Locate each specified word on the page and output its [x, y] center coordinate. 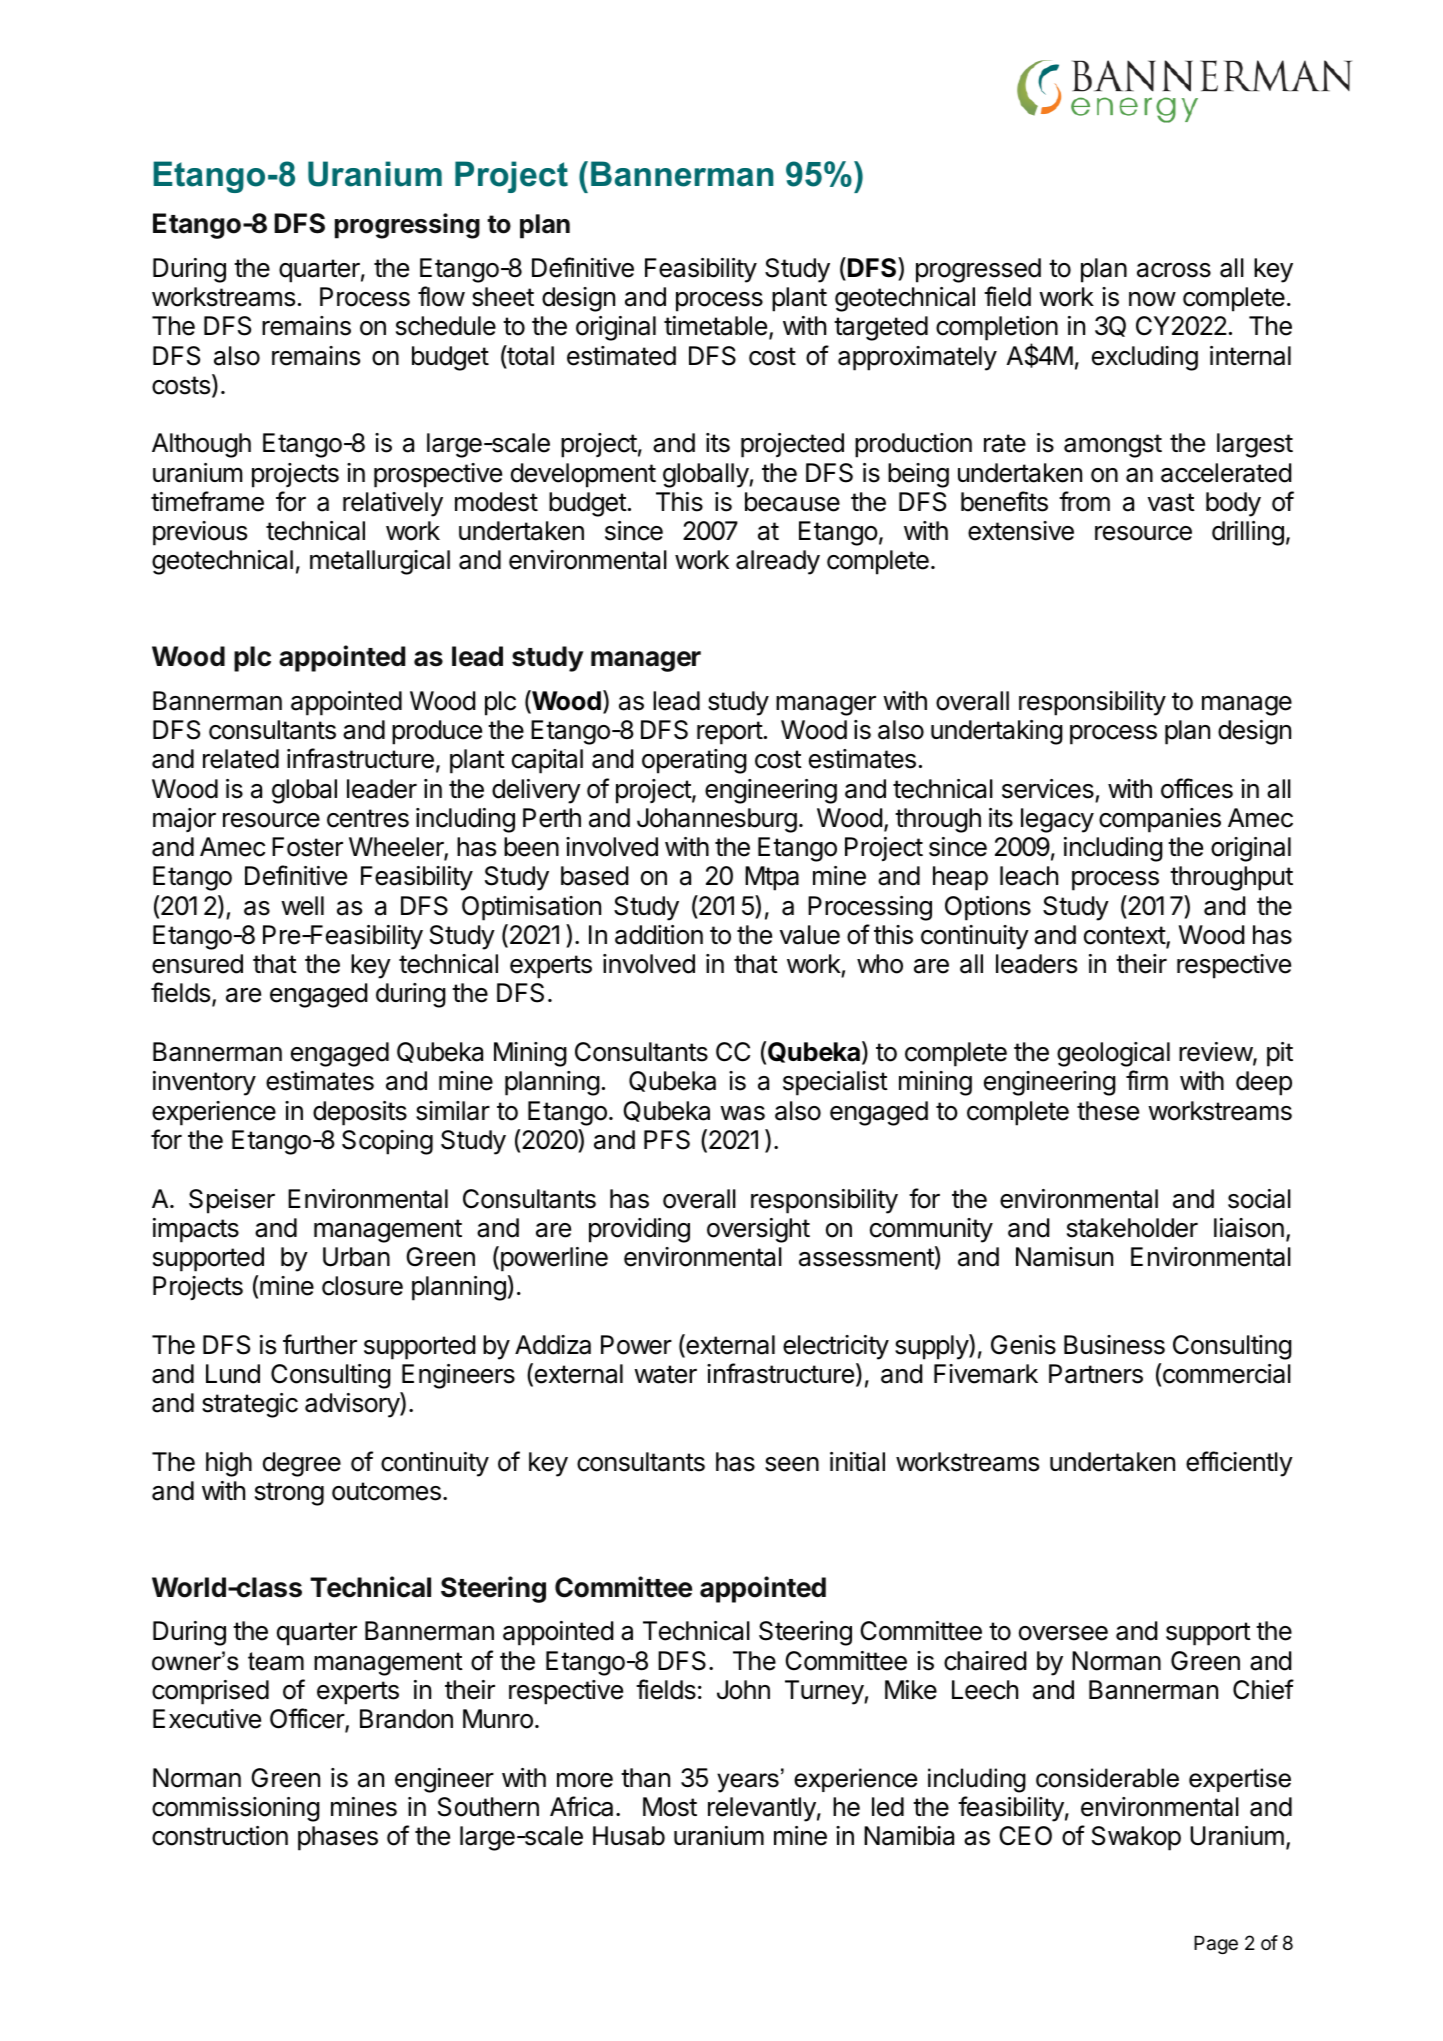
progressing [407, 226]
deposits [360, 1113]
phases [338, 1838]
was [742, 1113]
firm [1147, 1080]
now [1152, 299]
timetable [715, 326]
